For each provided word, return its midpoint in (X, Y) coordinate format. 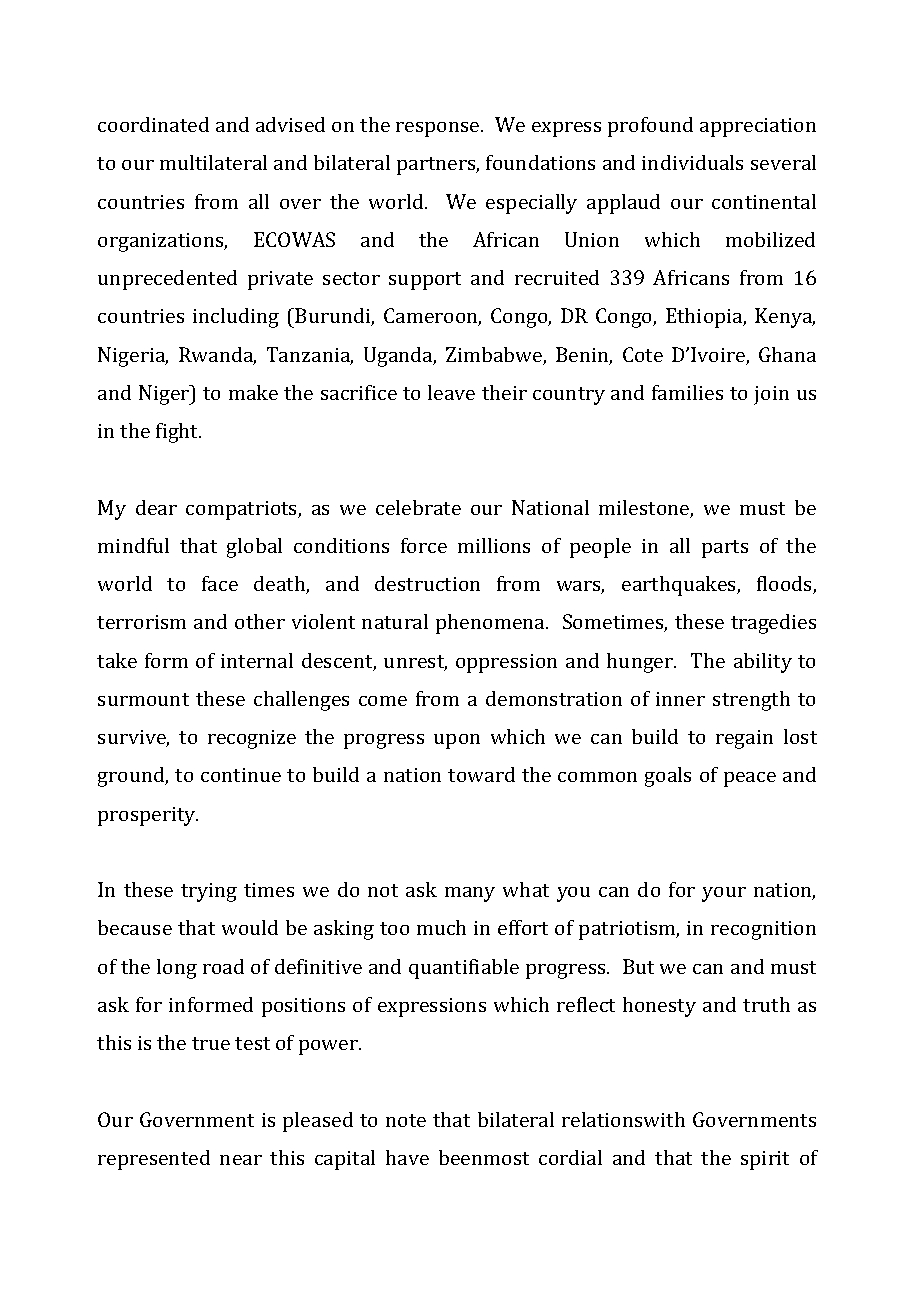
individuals (692, 162)
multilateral (213, 162)
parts (725, 549)
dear (156, 507)
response (439, 129)
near (241, 1160)
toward (481, 774)
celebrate (418, 507)
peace (750, 779)
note (406, 1120)
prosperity (148, 816)
